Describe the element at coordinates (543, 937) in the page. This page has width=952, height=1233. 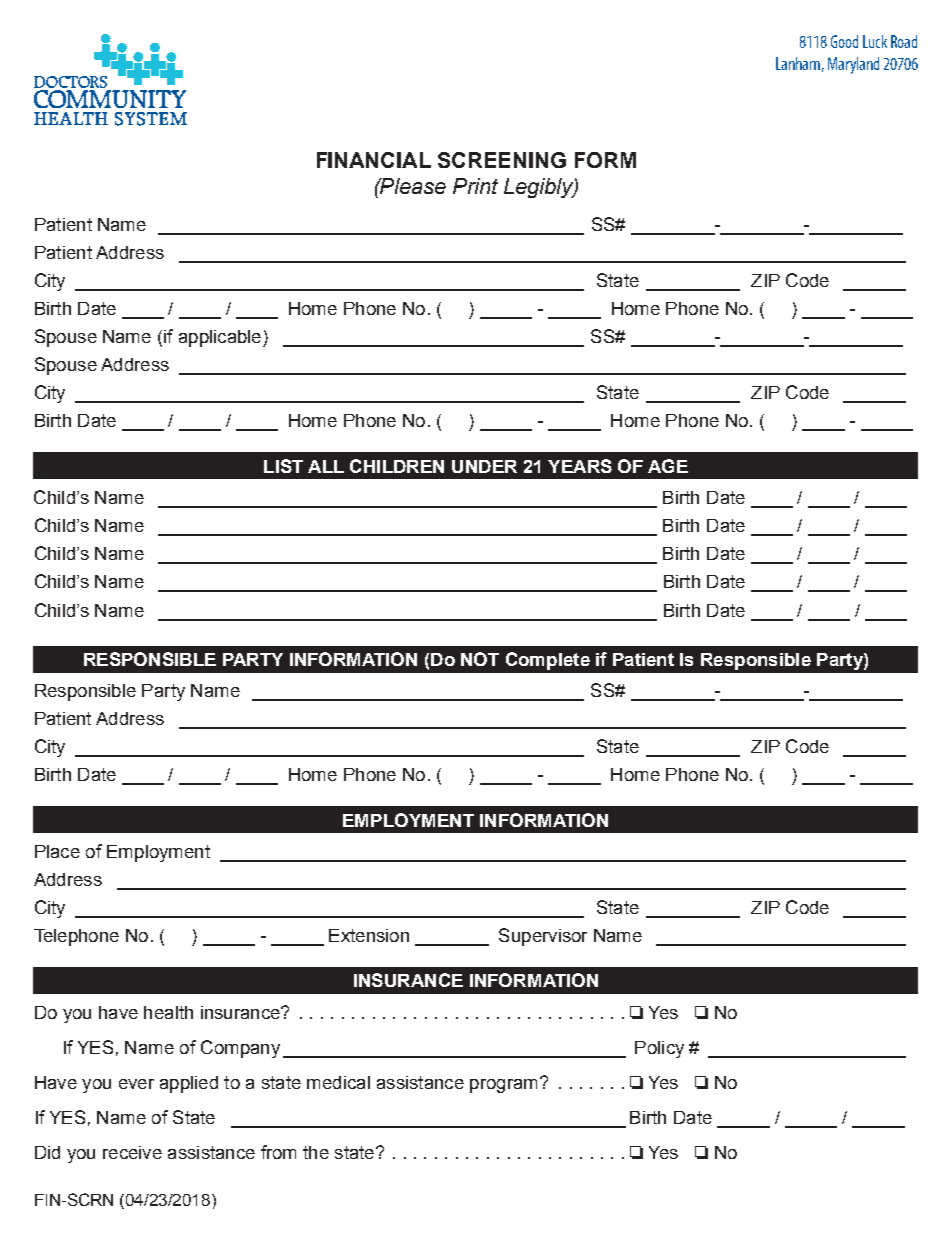
I see `Supervisor` at that location.
